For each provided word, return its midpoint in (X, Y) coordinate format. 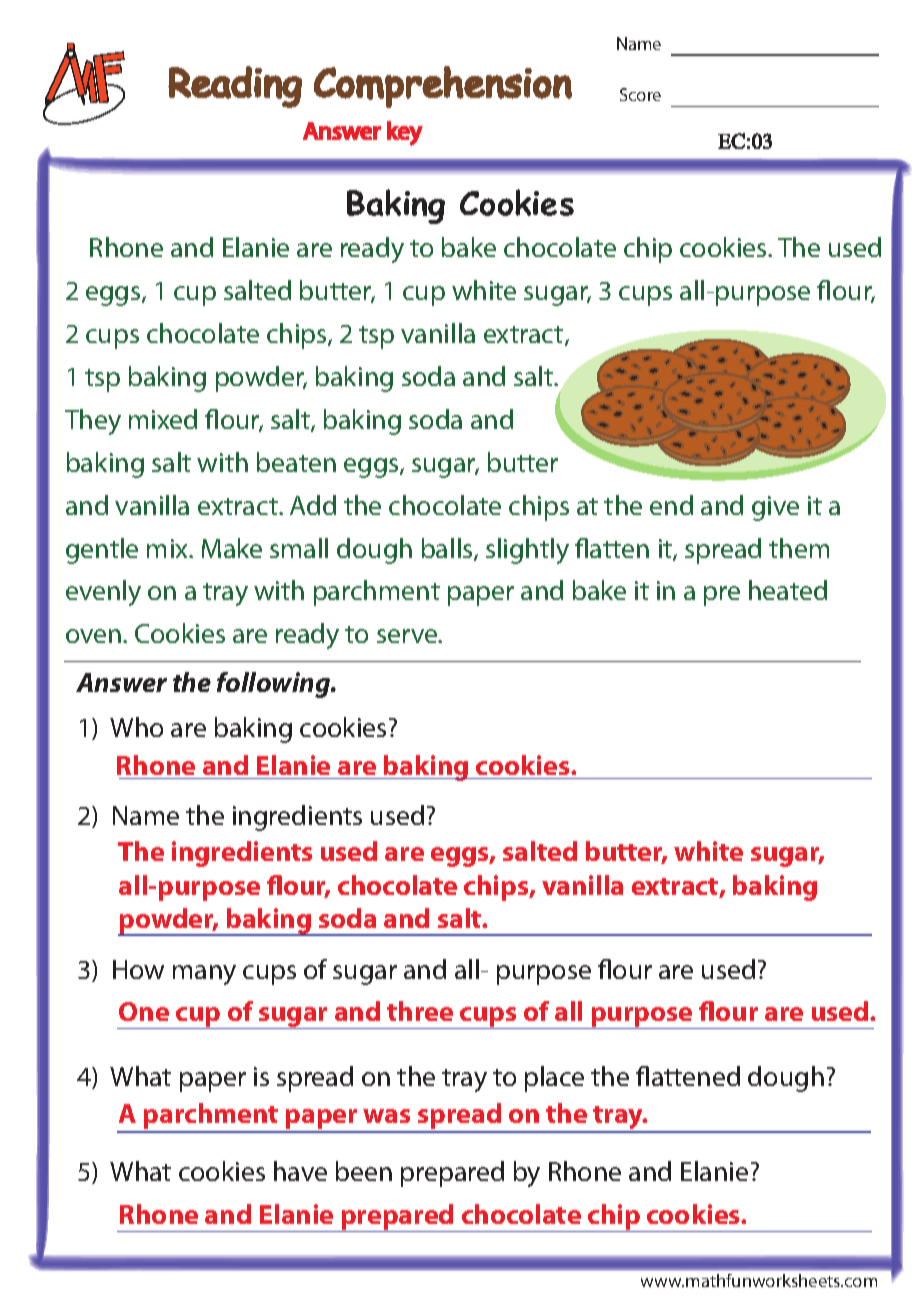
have (300, 1171)
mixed (163, 419)
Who (136, 727)
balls (448, 549)
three (420, 1011)
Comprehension (443, 87)
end (671, 505)
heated (788, 590)
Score (640, 94)
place (554, 1079)
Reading (235, 87)
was (386, 1116)
